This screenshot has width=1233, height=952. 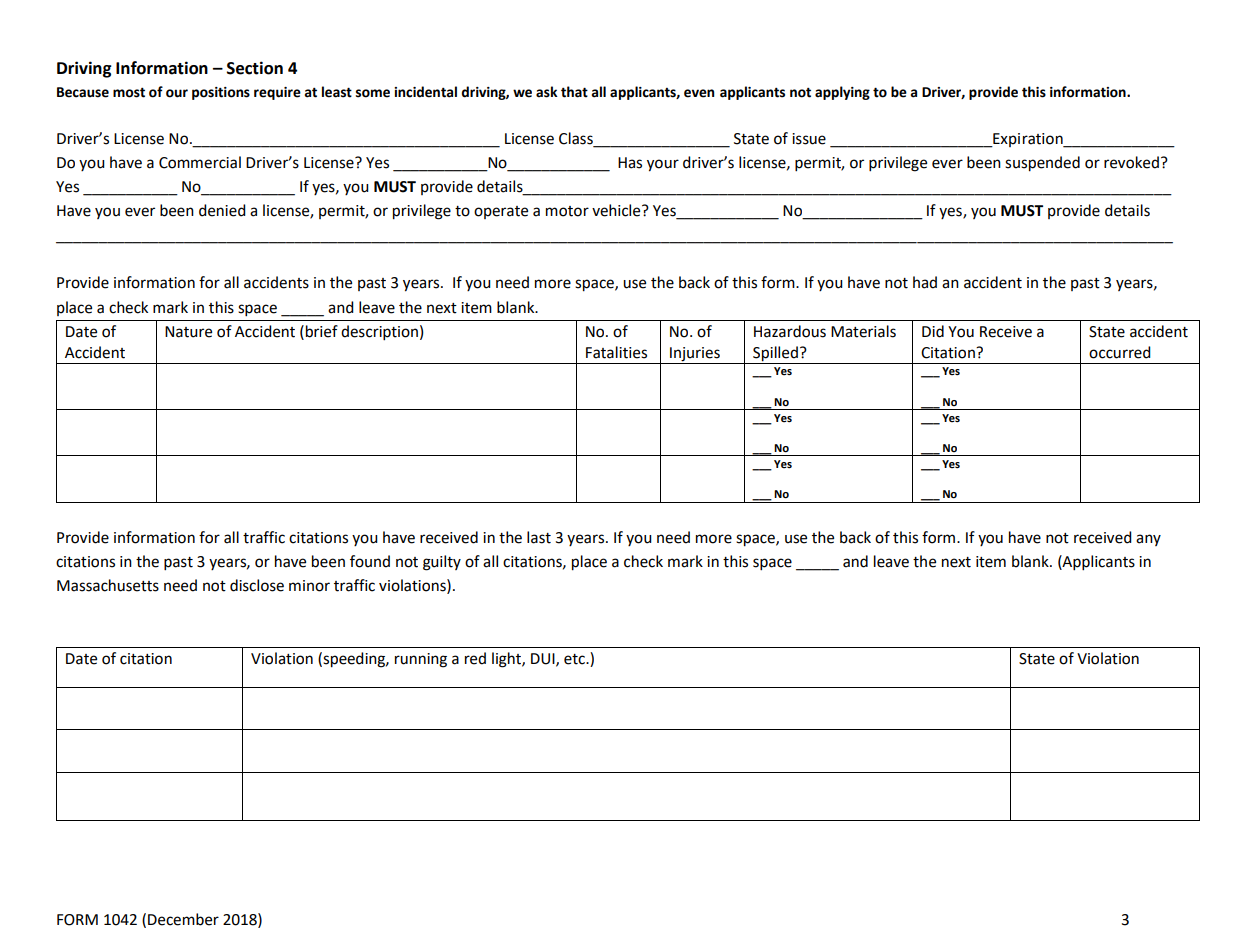 I want to click on suspended, so click(x=1042, y=164).
